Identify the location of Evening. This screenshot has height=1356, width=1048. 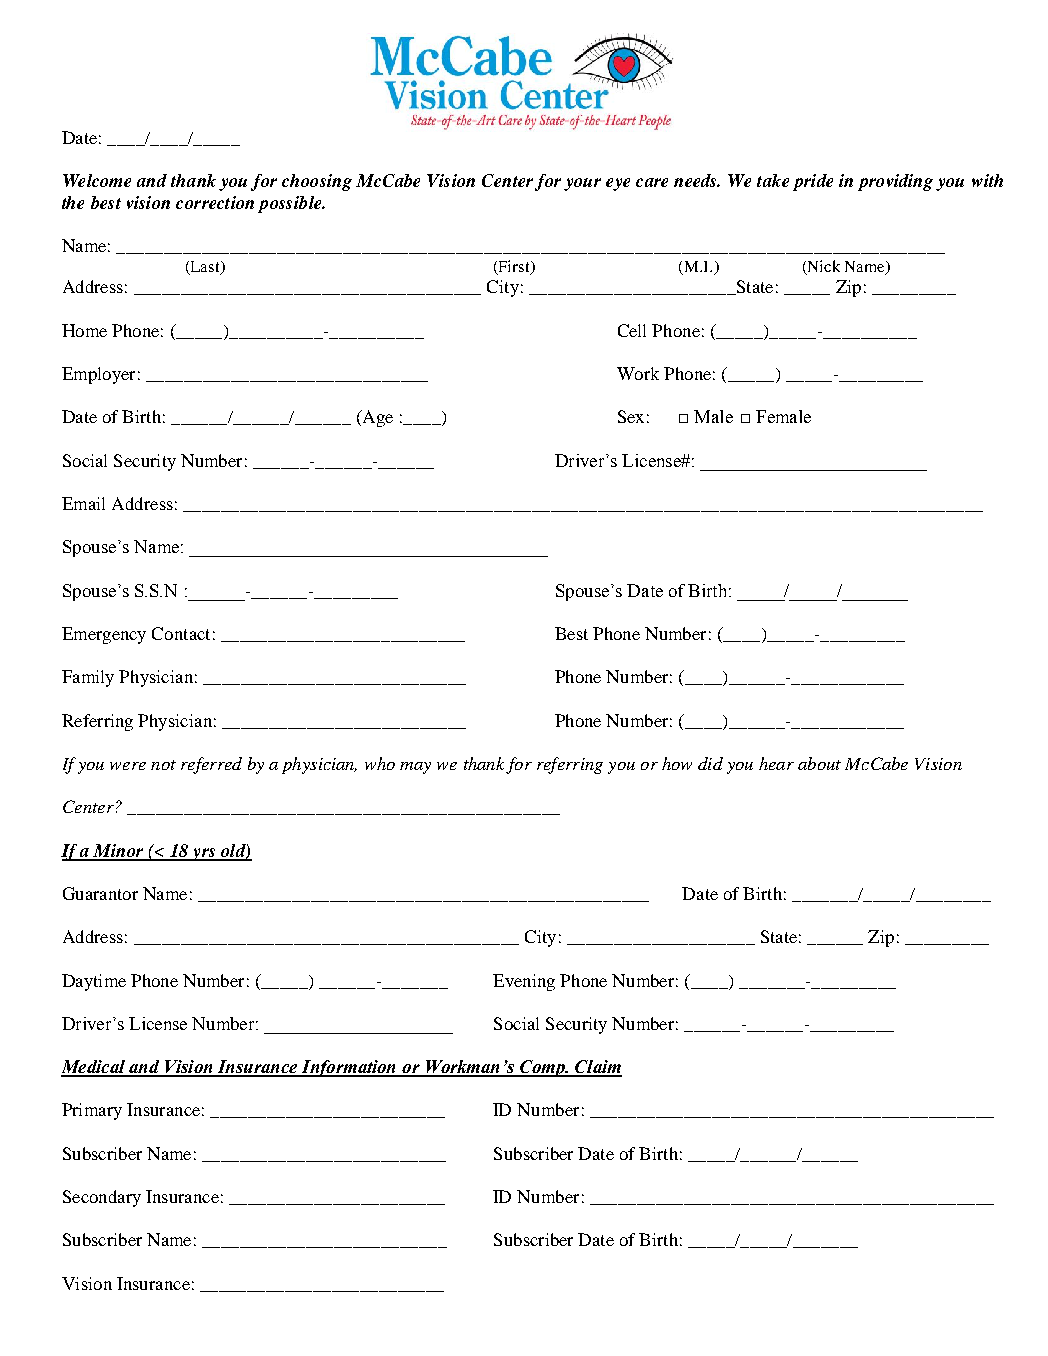
(524, 982).
